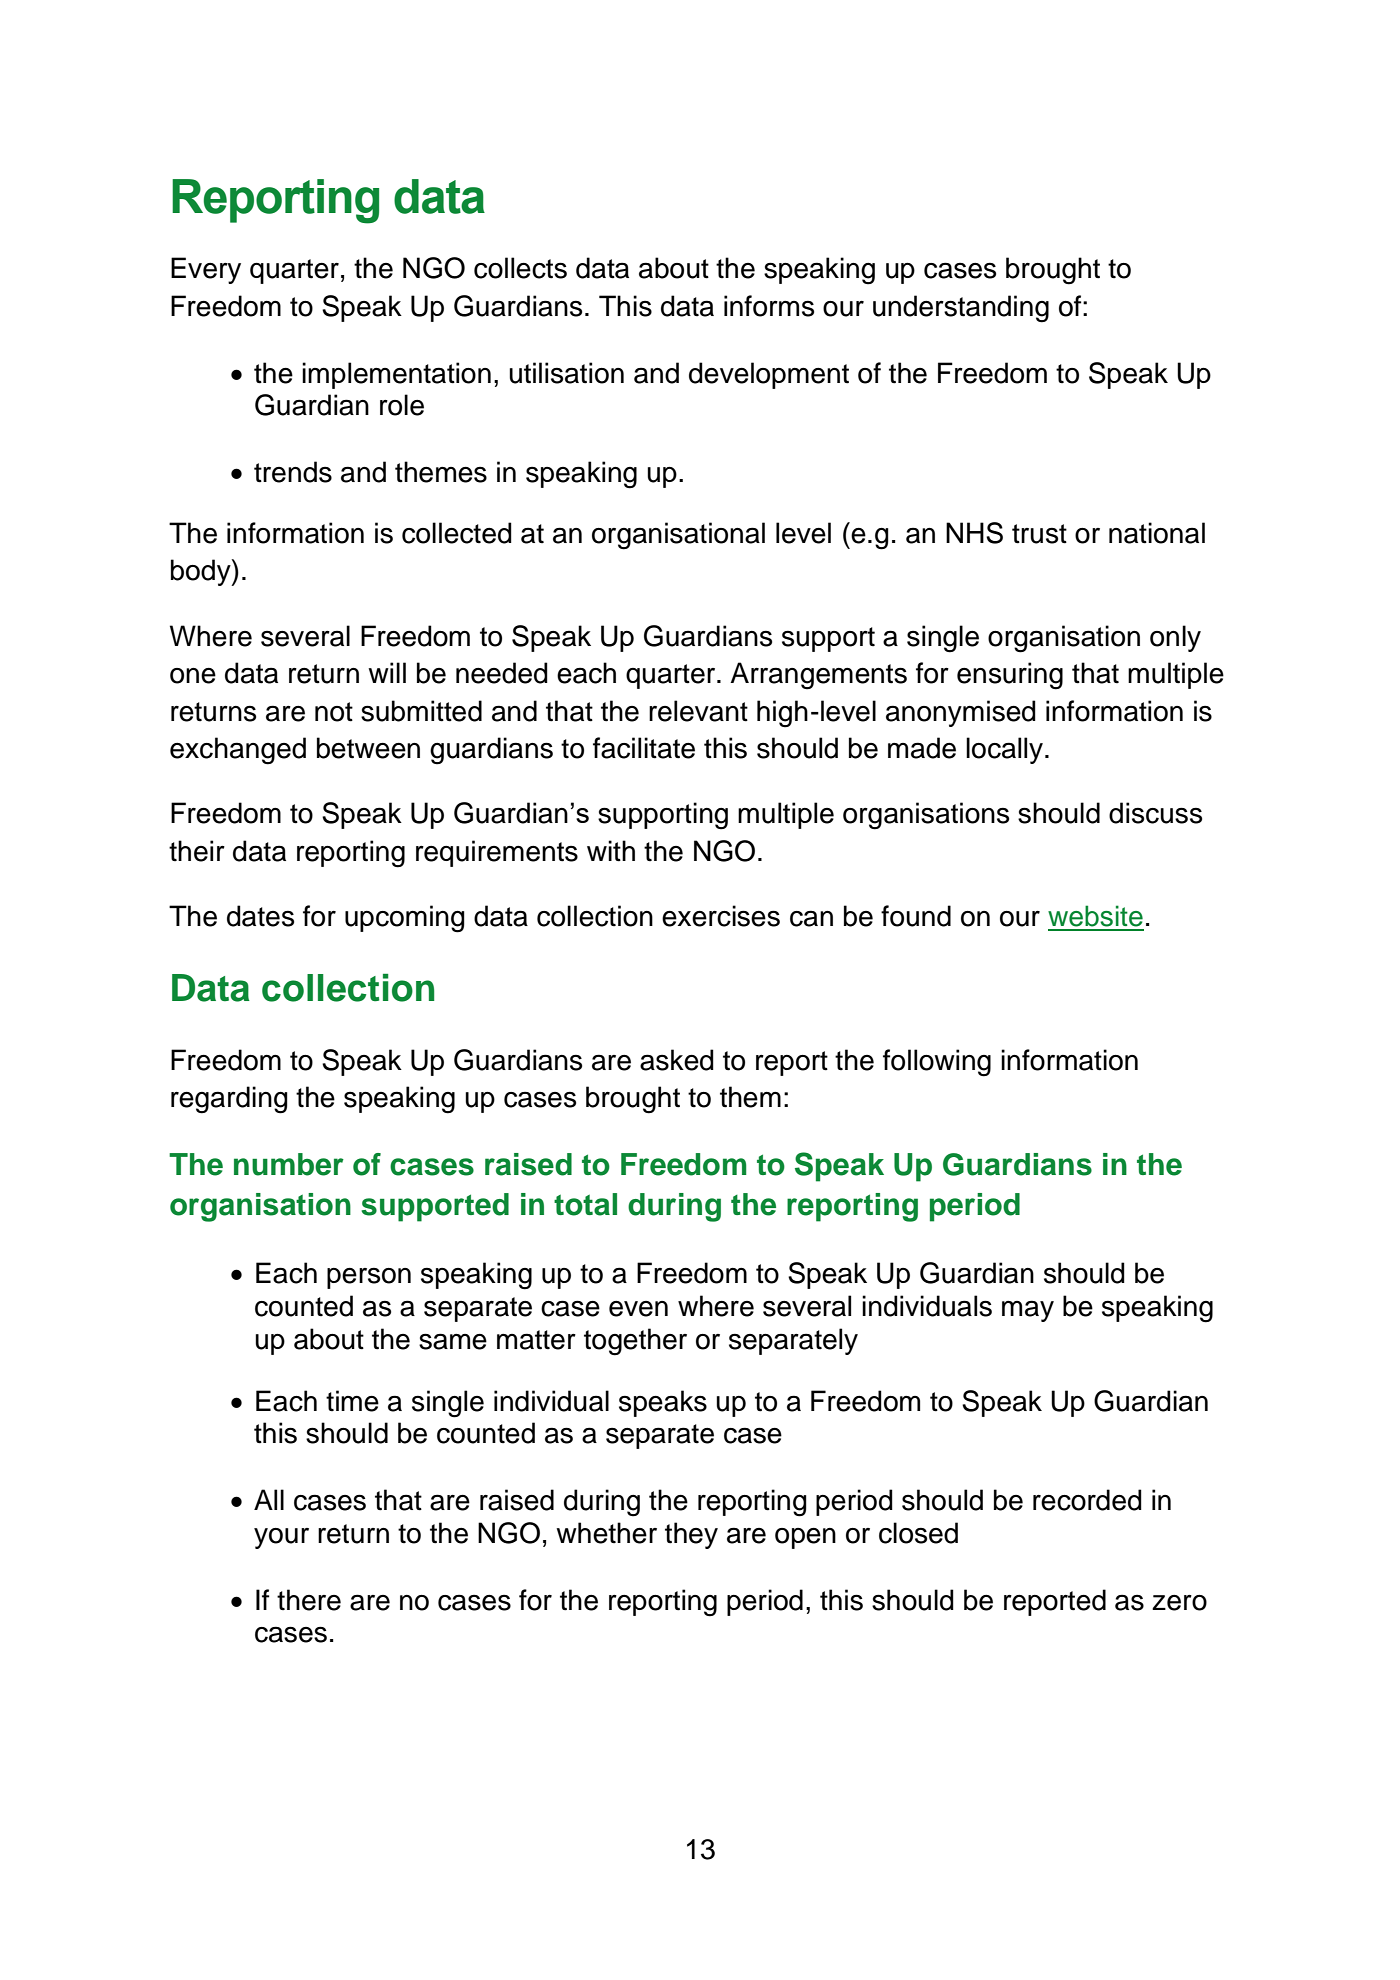 The image size is (1400, 1980). Describe the element at coordinates (721, 916) in the image. I see `exercises` at that location.
